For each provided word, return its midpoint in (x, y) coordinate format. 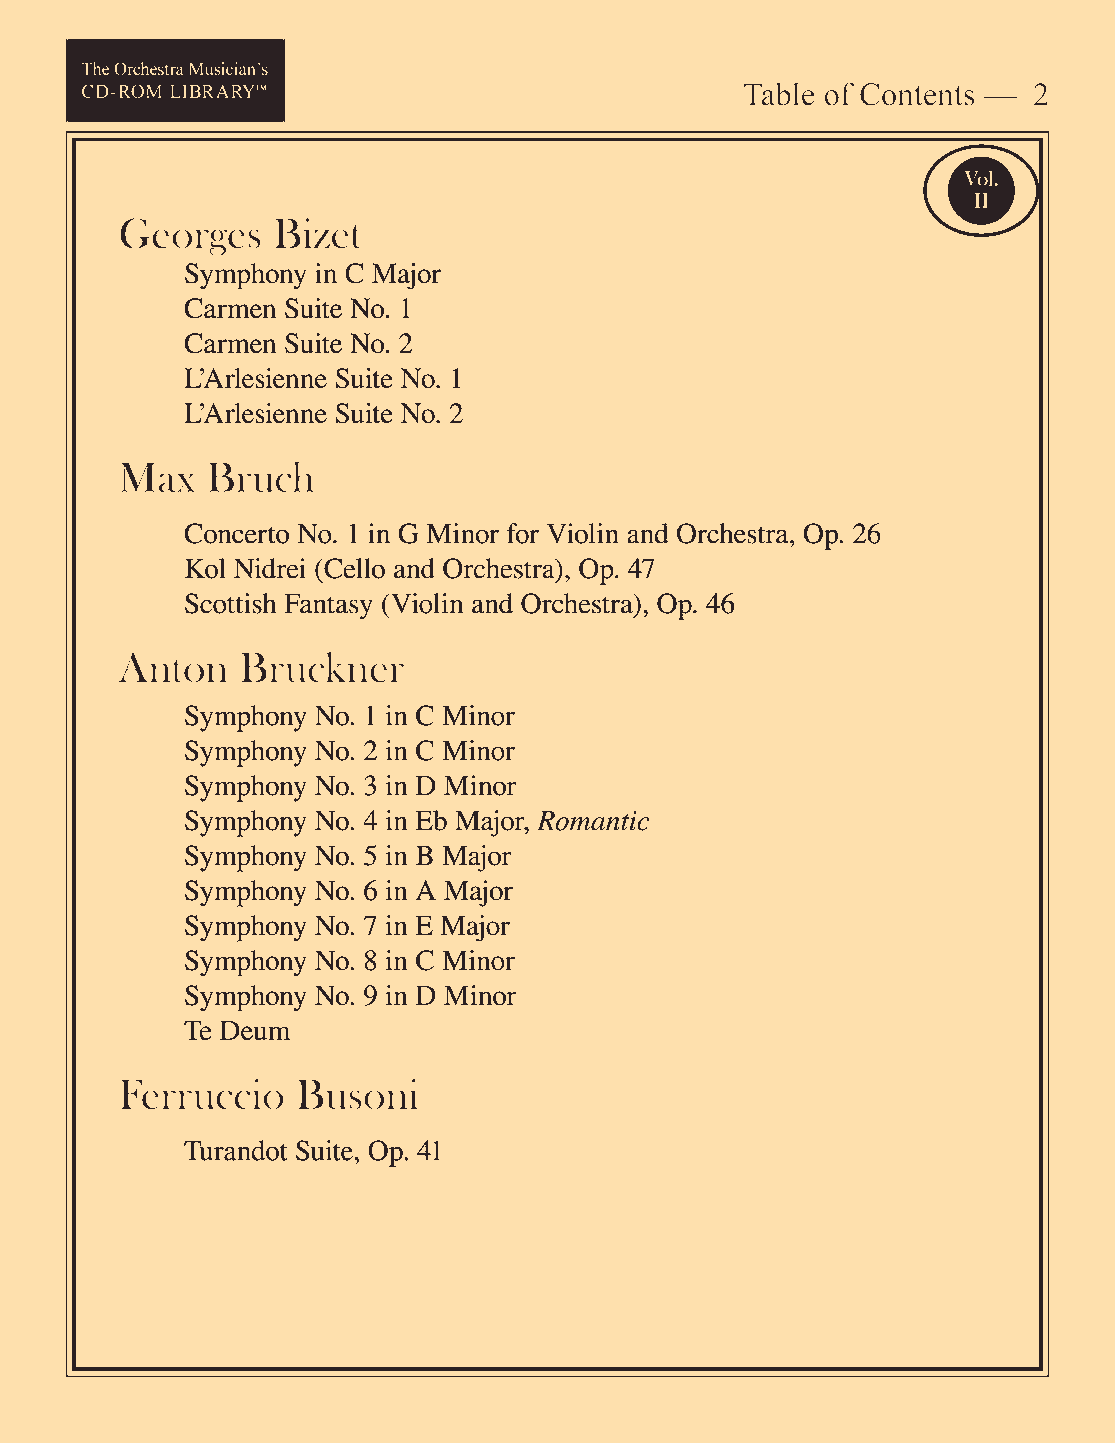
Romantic (593, 821)
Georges (190, 237)
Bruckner (322, 667)
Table (779, 94)
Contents (917, 94)
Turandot (236, 1150)
